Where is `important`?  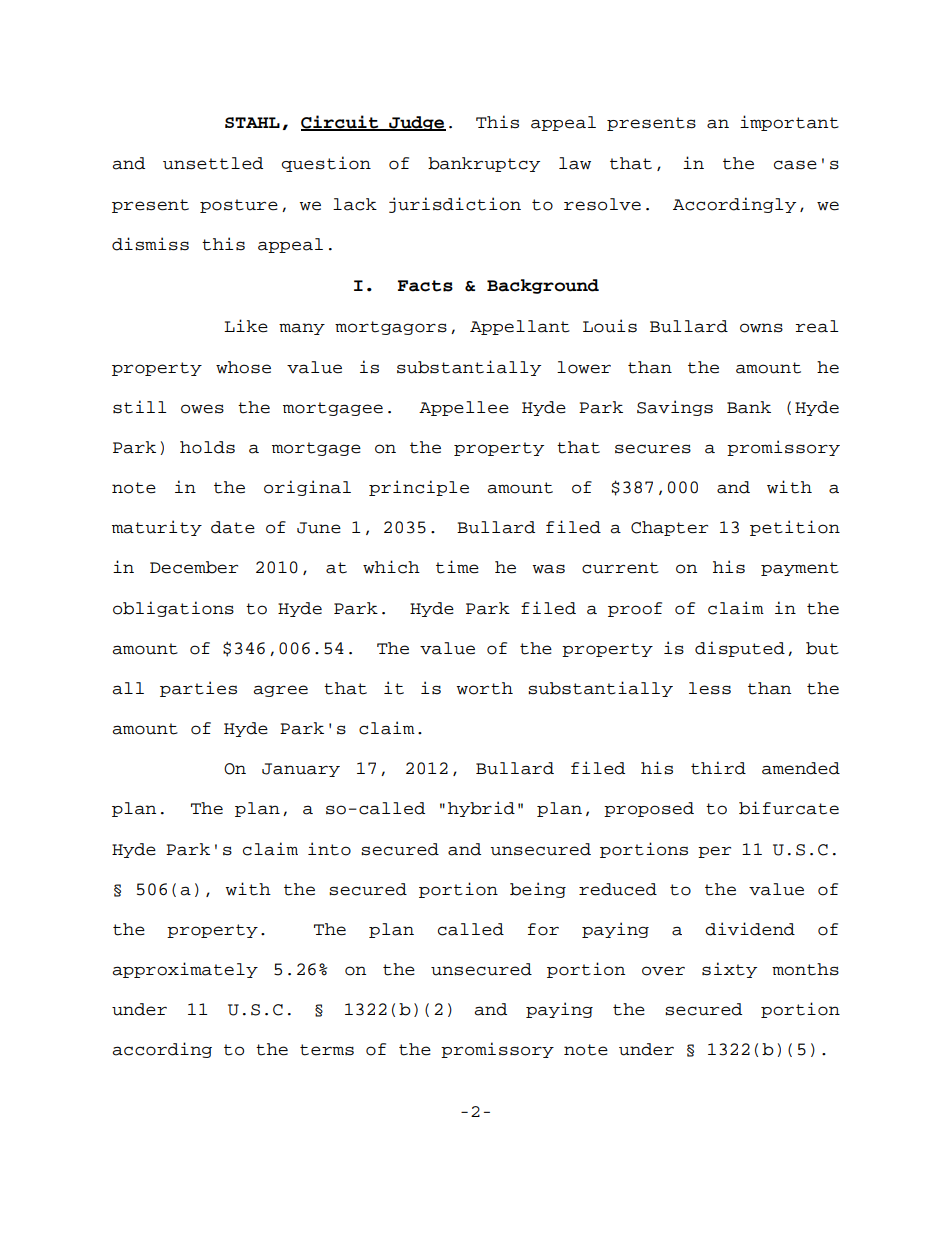 important is located at coordinates (789, 123).
